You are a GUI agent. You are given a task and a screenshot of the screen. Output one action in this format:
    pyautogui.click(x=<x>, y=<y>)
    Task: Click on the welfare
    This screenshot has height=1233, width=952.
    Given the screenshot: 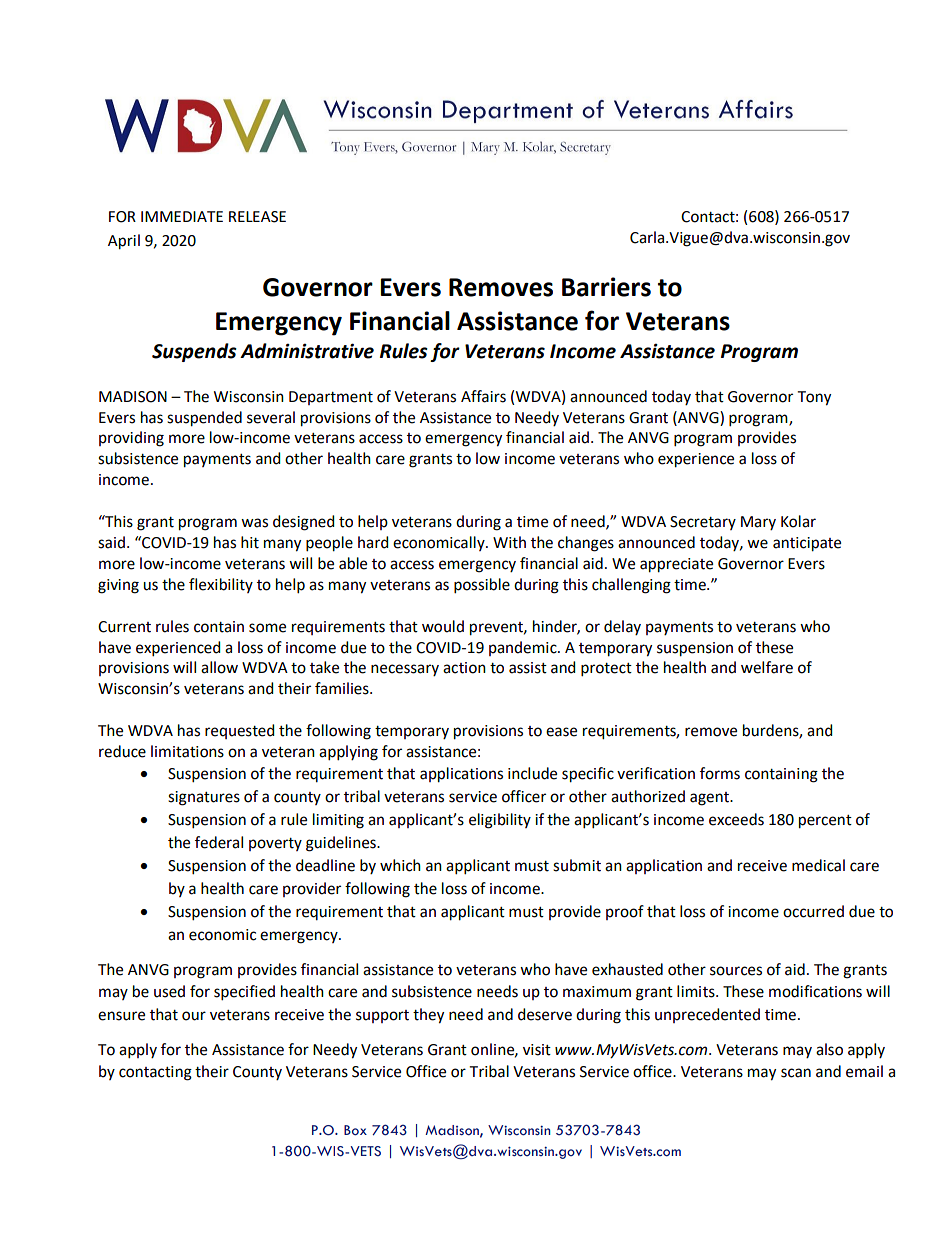 What is the action you would take?
    pyautogui.click(x=767, y=667)
